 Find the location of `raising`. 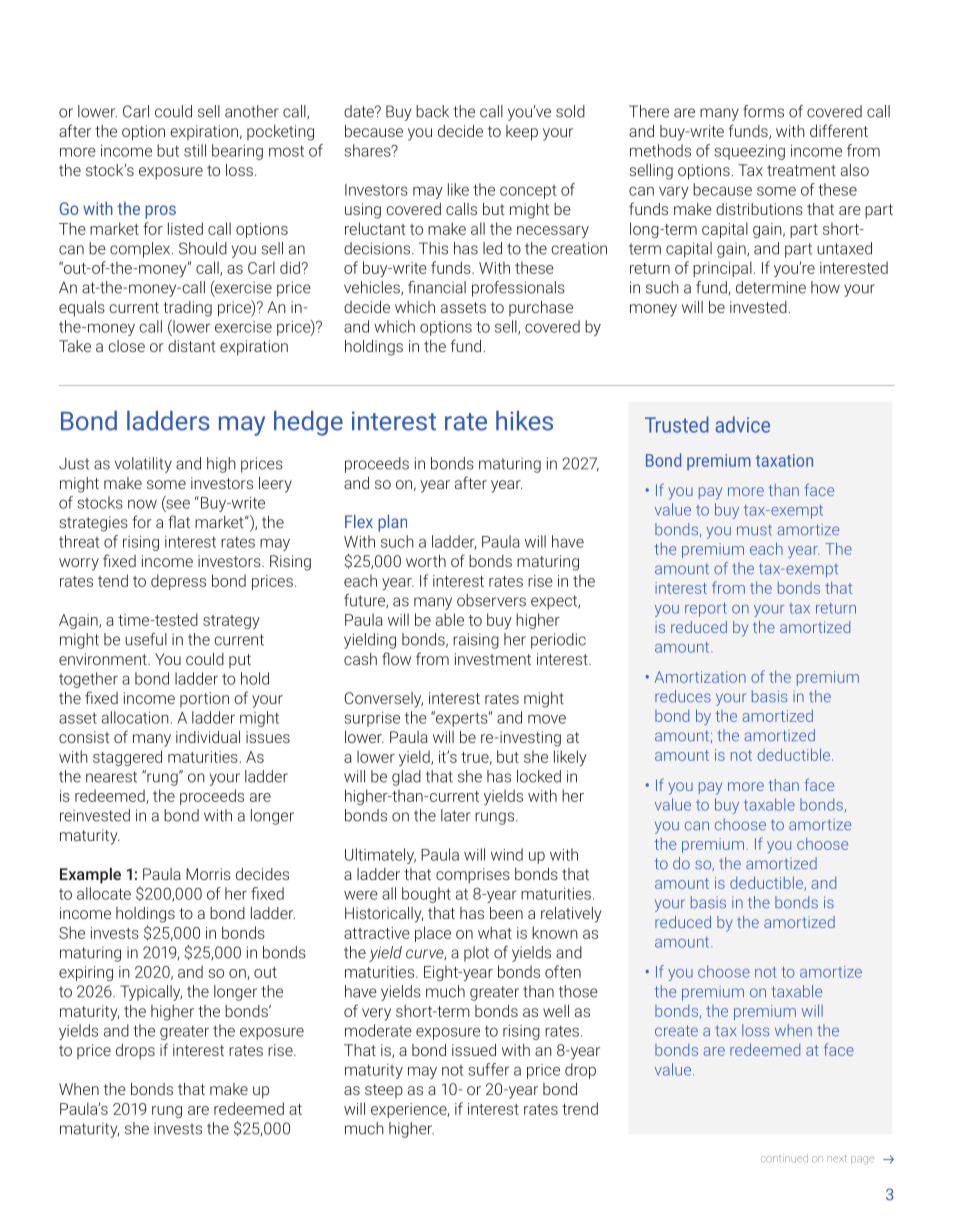

raising is located at coordinates (476, 641).
